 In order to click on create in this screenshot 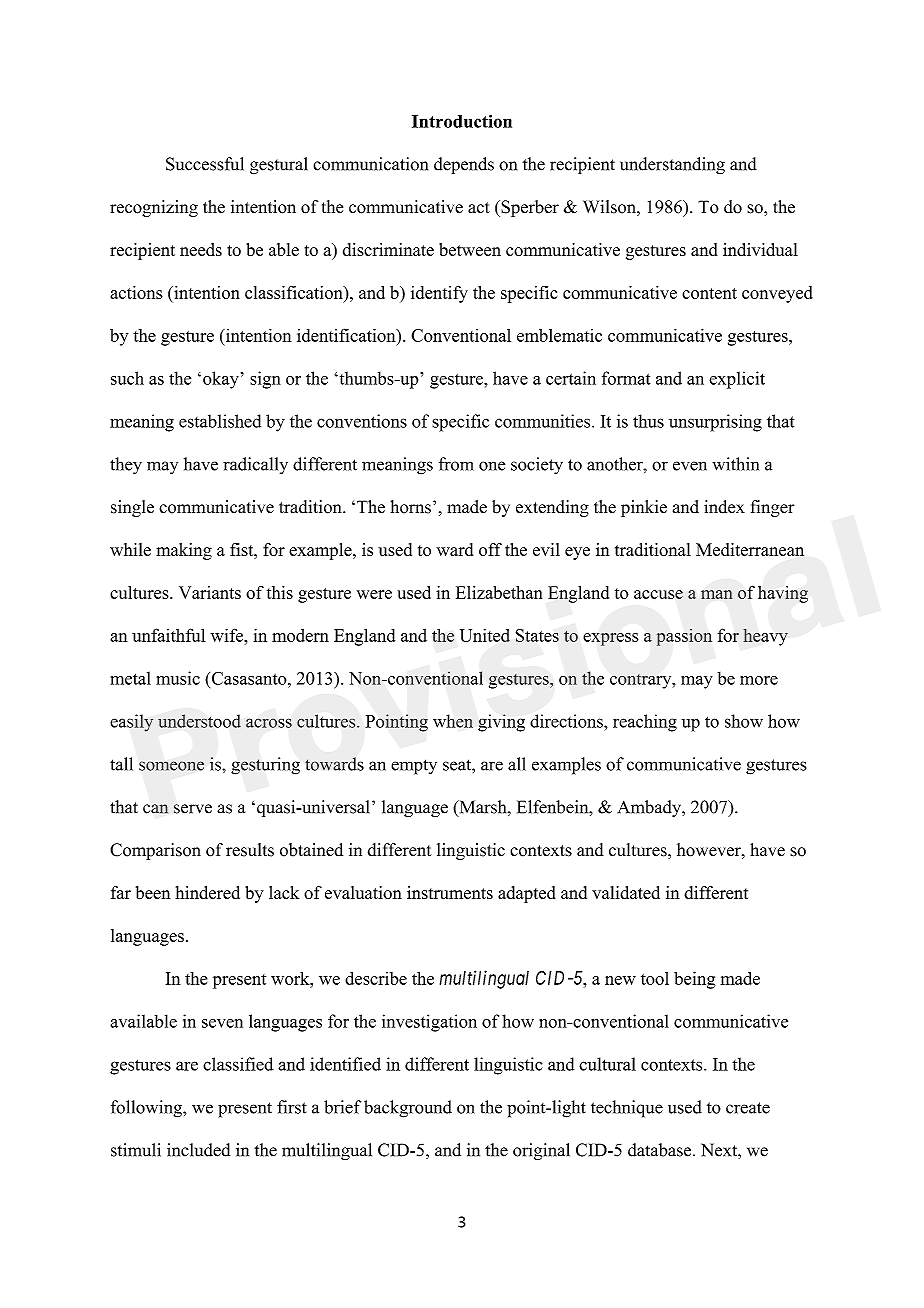, I will do `click(748, 1108)`.
